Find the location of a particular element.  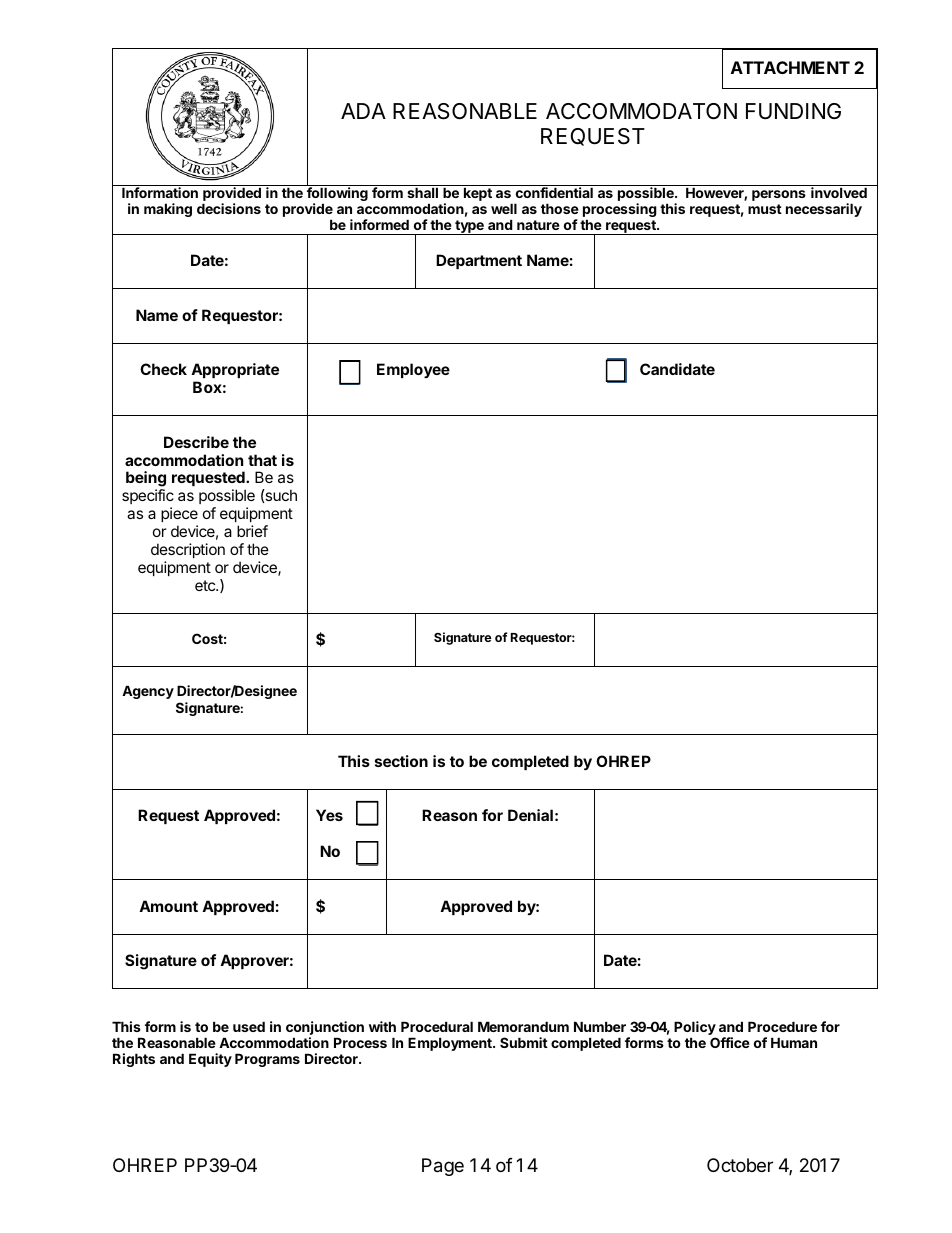

section is located at coordinates (401, 761).
